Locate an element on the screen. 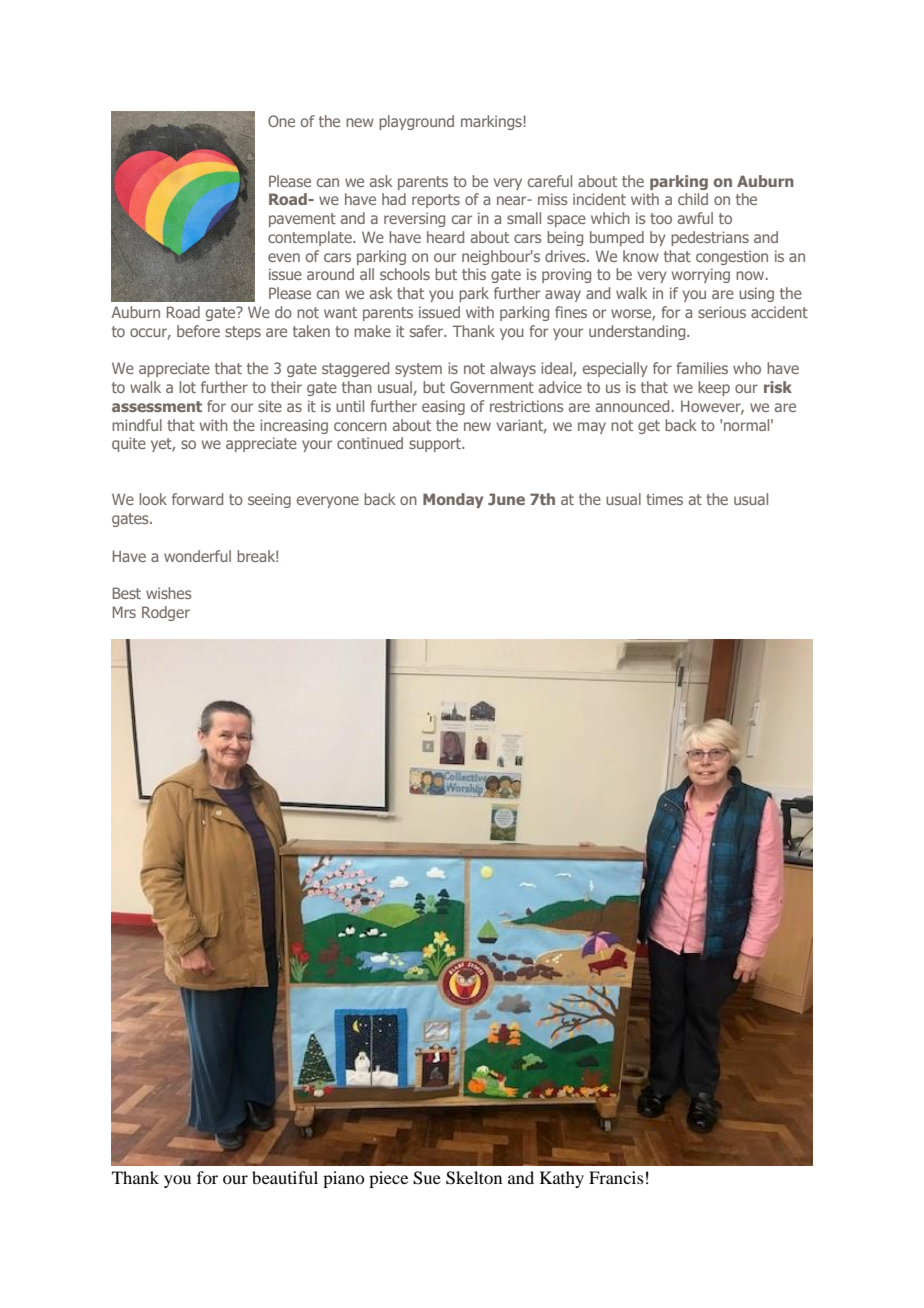  pavement is located at coordinates (302, 220).
